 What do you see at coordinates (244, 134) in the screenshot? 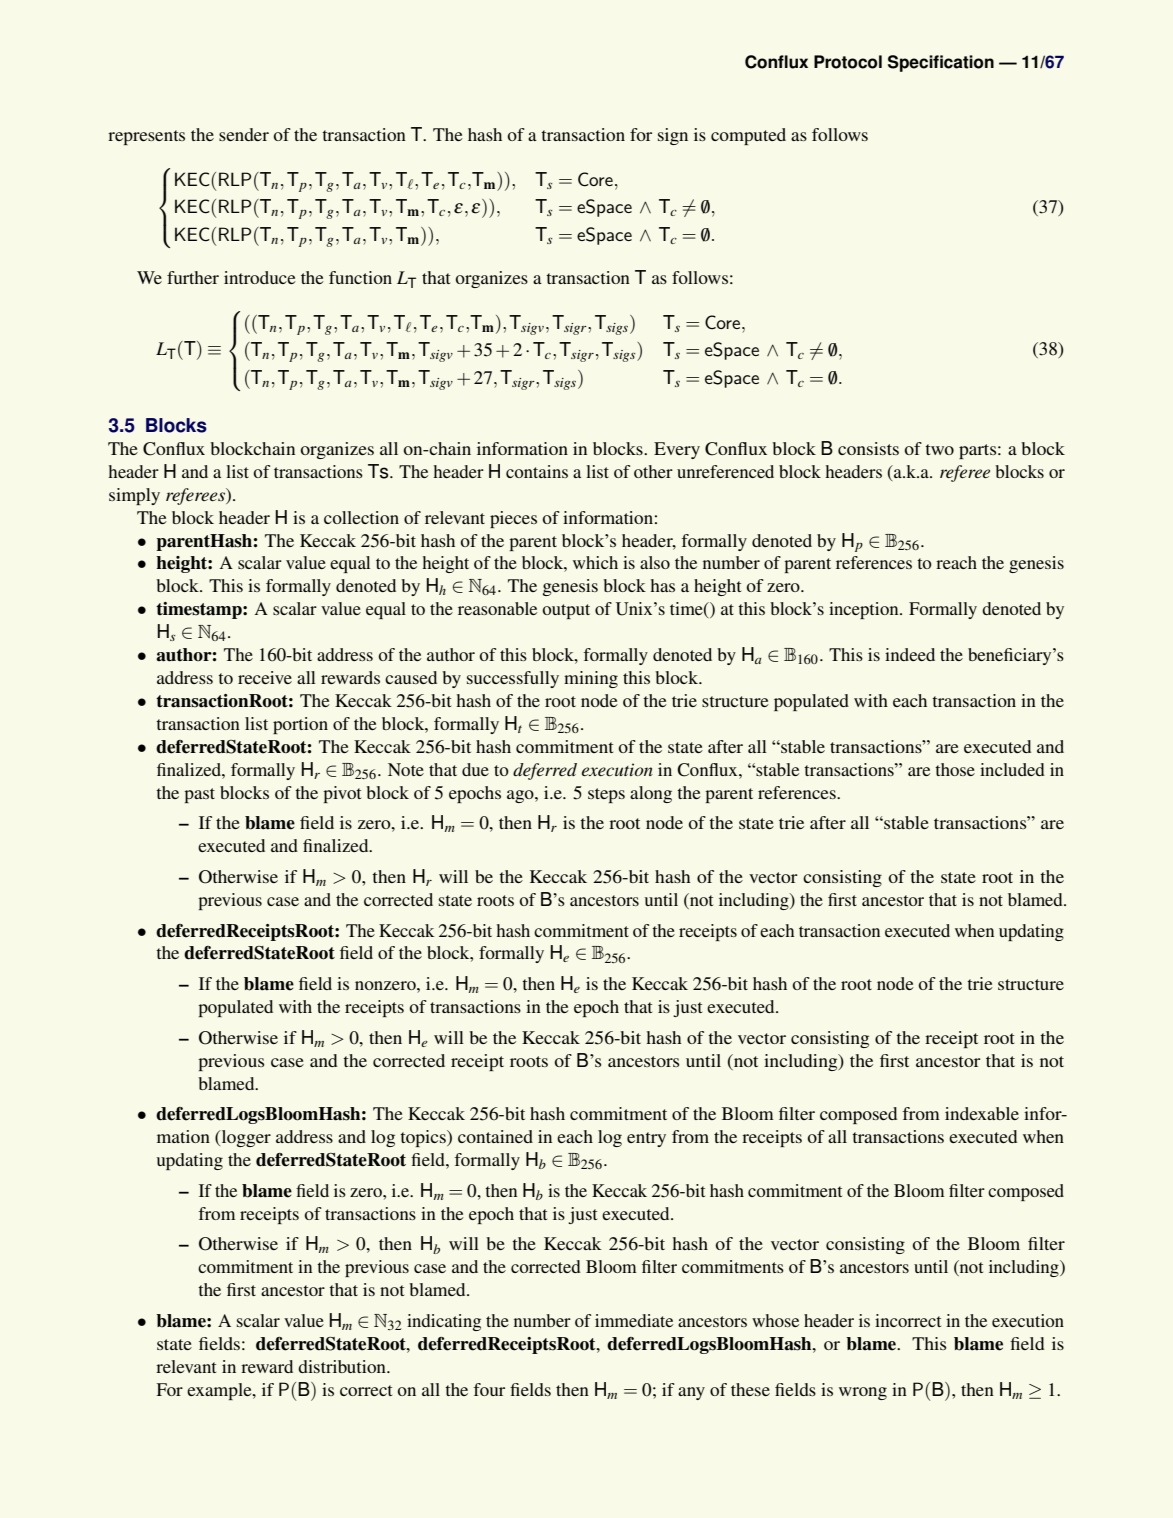
I see `sender` at bounding box center [244, 134].
